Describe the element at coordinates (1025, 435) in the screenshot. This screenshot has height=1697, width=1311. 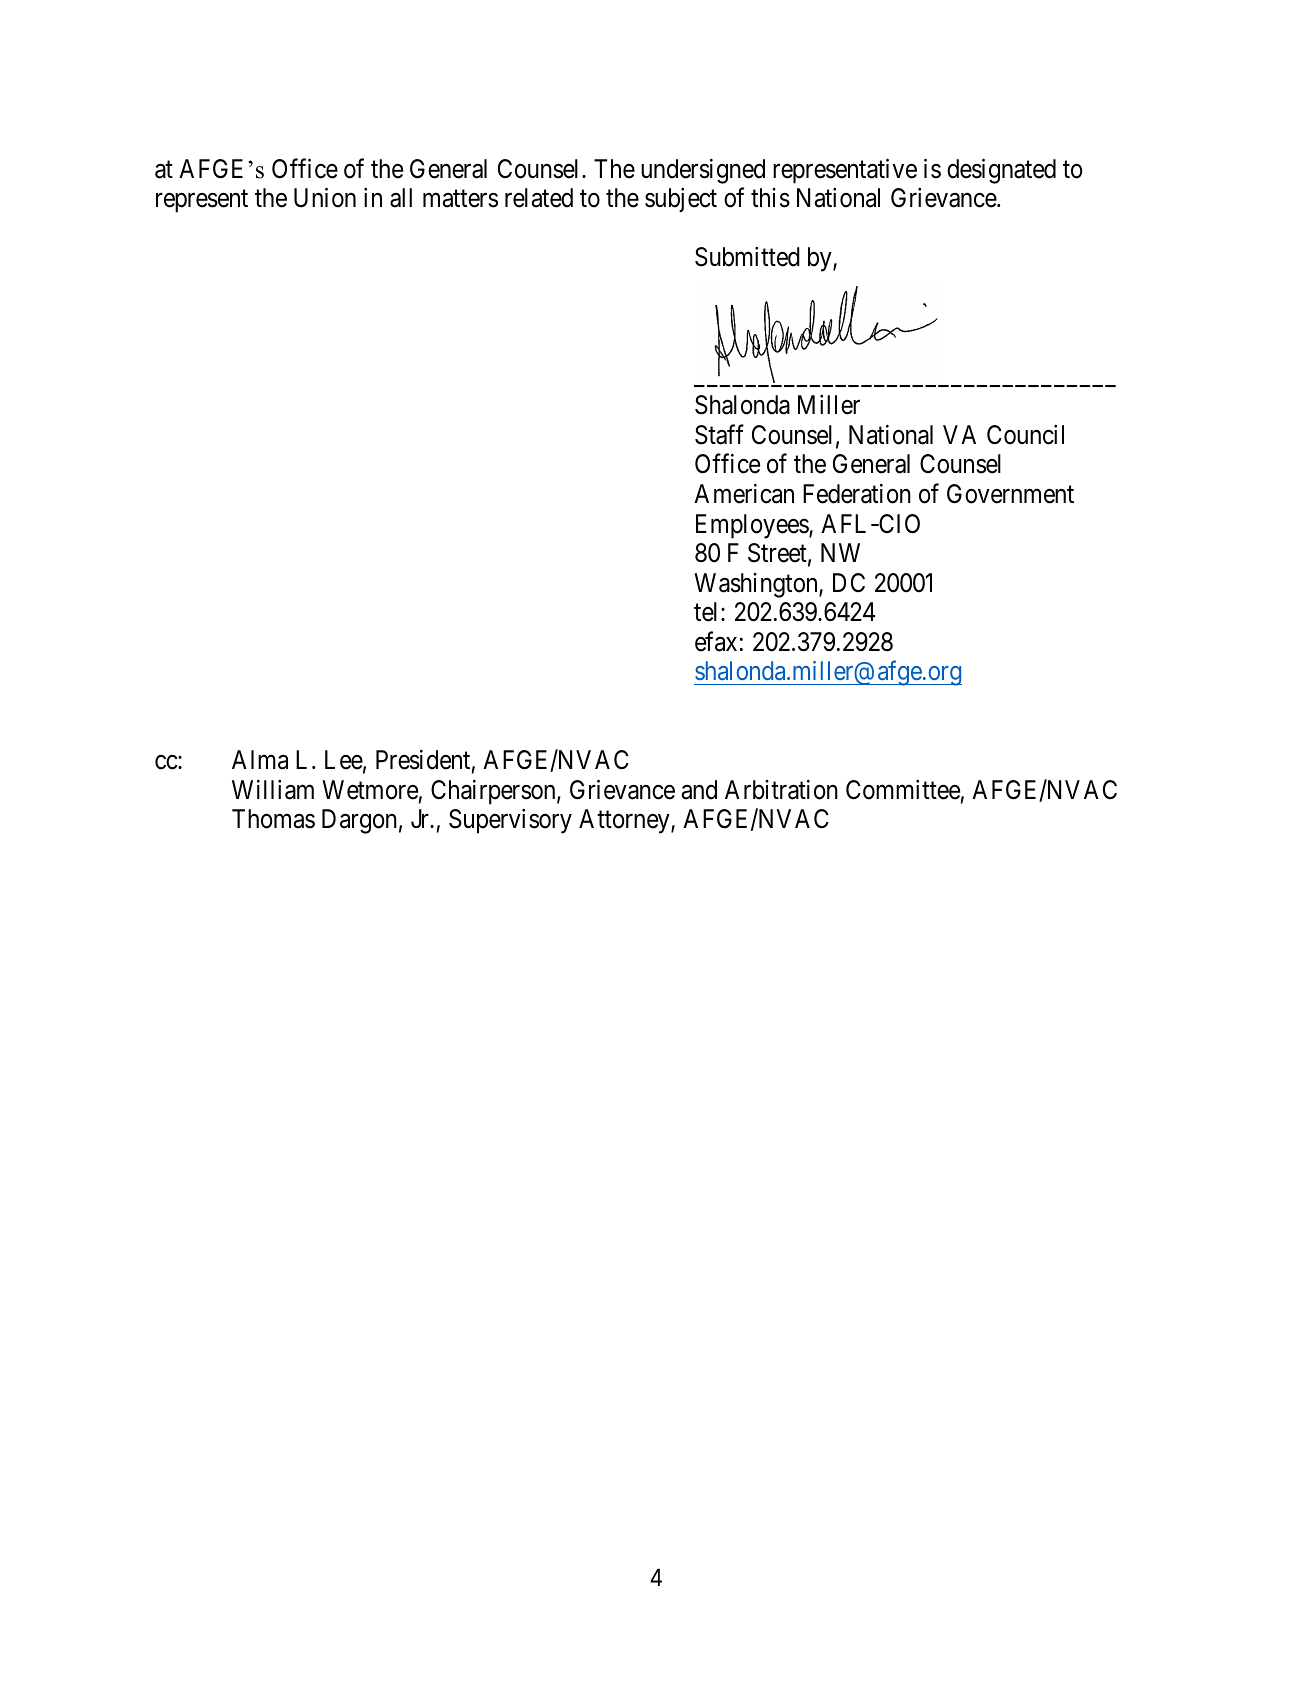
I see `Council` at that location.
